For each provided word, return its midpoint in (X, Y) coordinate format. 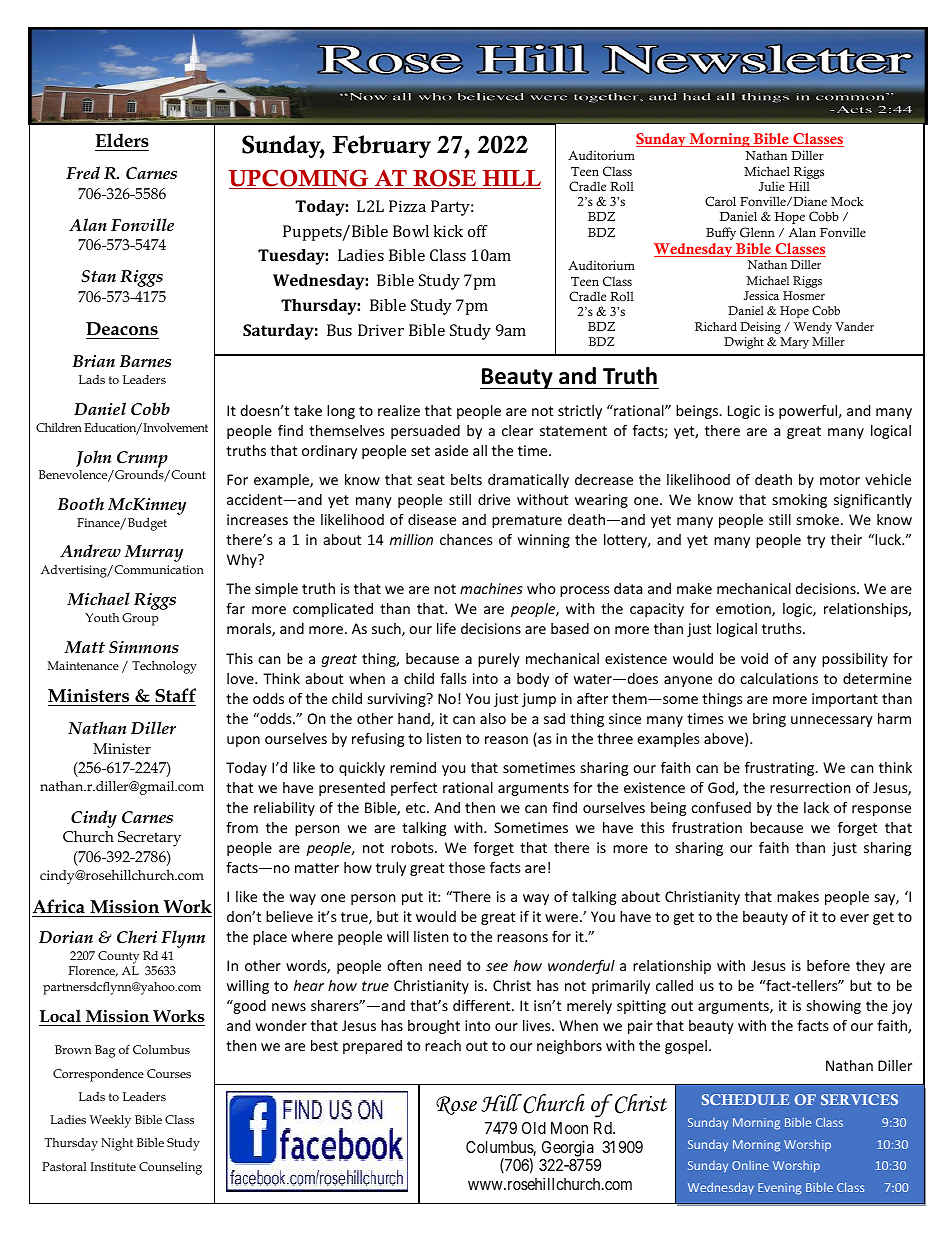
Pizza (407, 206)
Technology (164, 667)
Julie (772, 186)
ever (854, 918)
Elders (122, 140)
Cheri (137, 937)
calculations (779, 678)
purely (499, 660)
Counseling (170, 1168)
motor (840, 480)
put (412, 898)
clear (517, 430)
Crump (142, 459)
